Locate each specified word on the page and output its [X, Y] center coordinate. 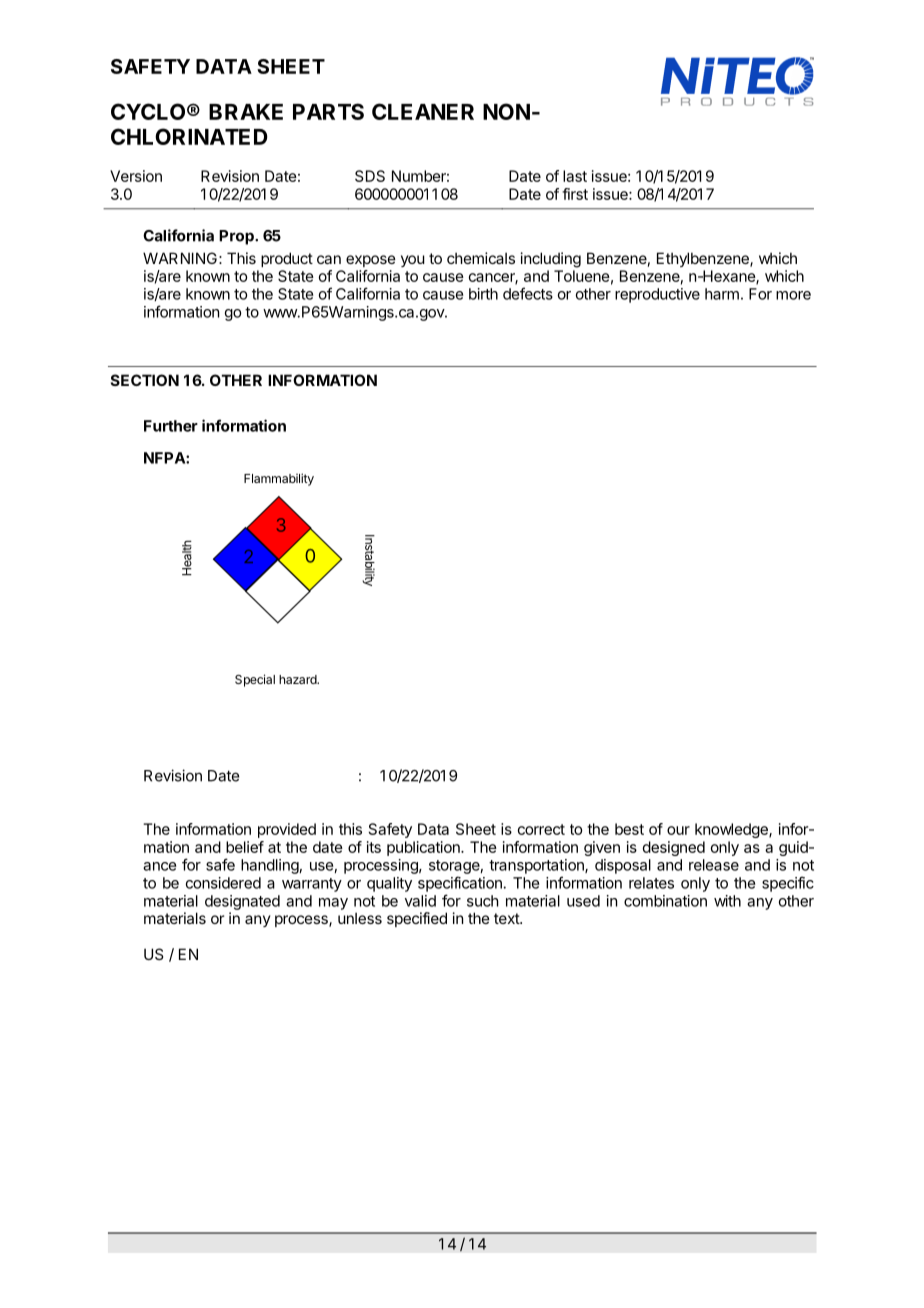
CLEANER [423, 111]
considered [223, 883]
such [483, 901]
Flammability [279, 479]
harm [722, 294]
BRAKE [246, 112]
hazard [298, 679]
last [575, 176]
